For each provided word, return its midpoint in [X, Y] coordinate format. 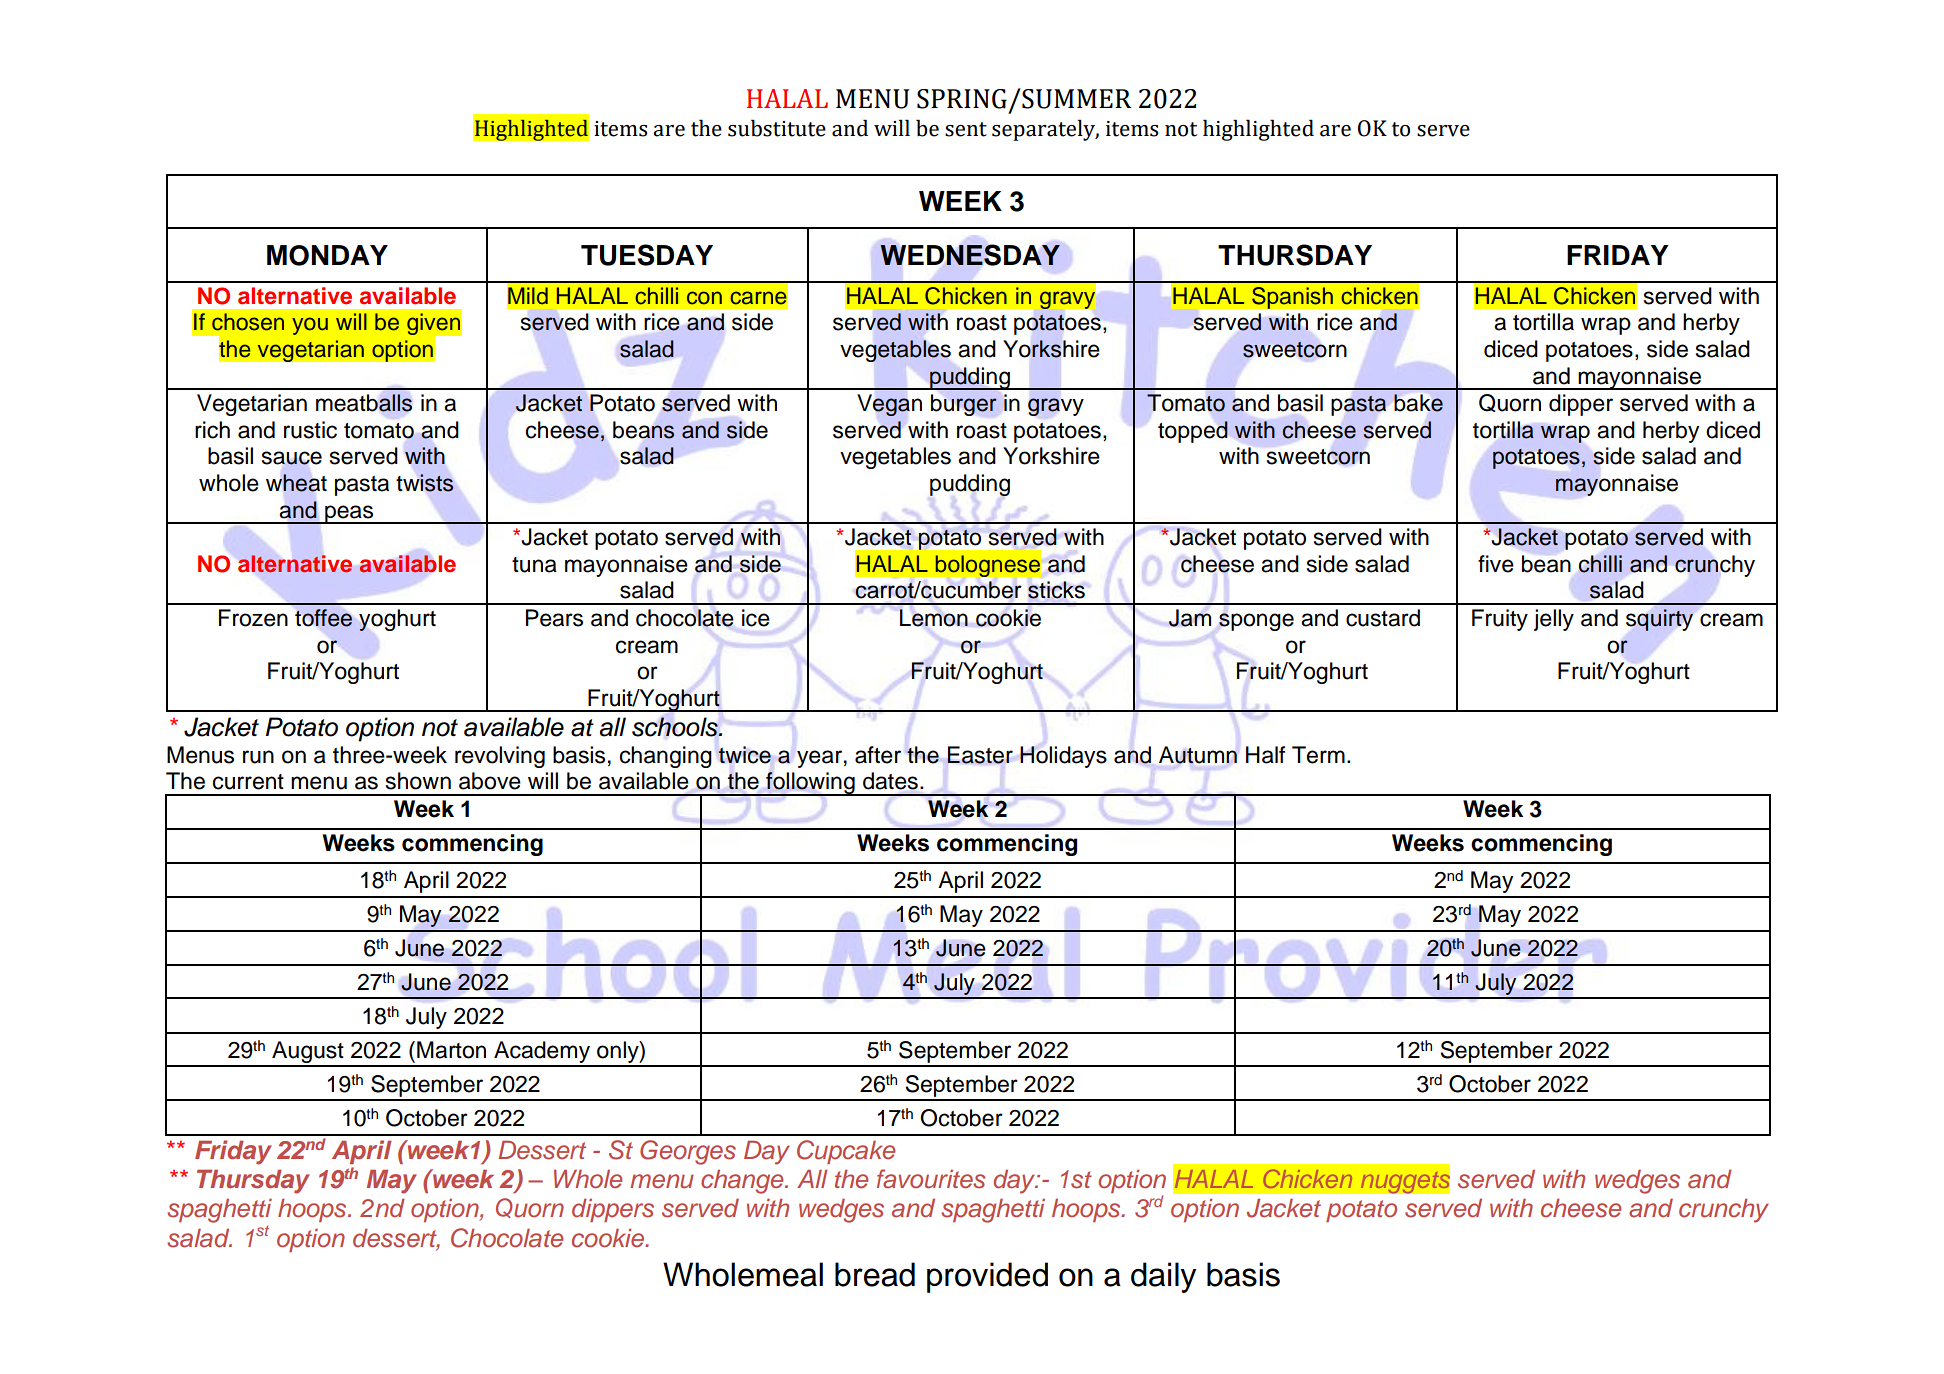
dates [890, 781]
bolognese [988, 566]
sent [966, 129]
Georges [688, 1152]
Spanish [1292, 298]
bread [875, 1274]
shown [418, 781]
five [1496, 564]
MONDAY [327, 255]
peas [349, 514]
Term [1318, 755]
